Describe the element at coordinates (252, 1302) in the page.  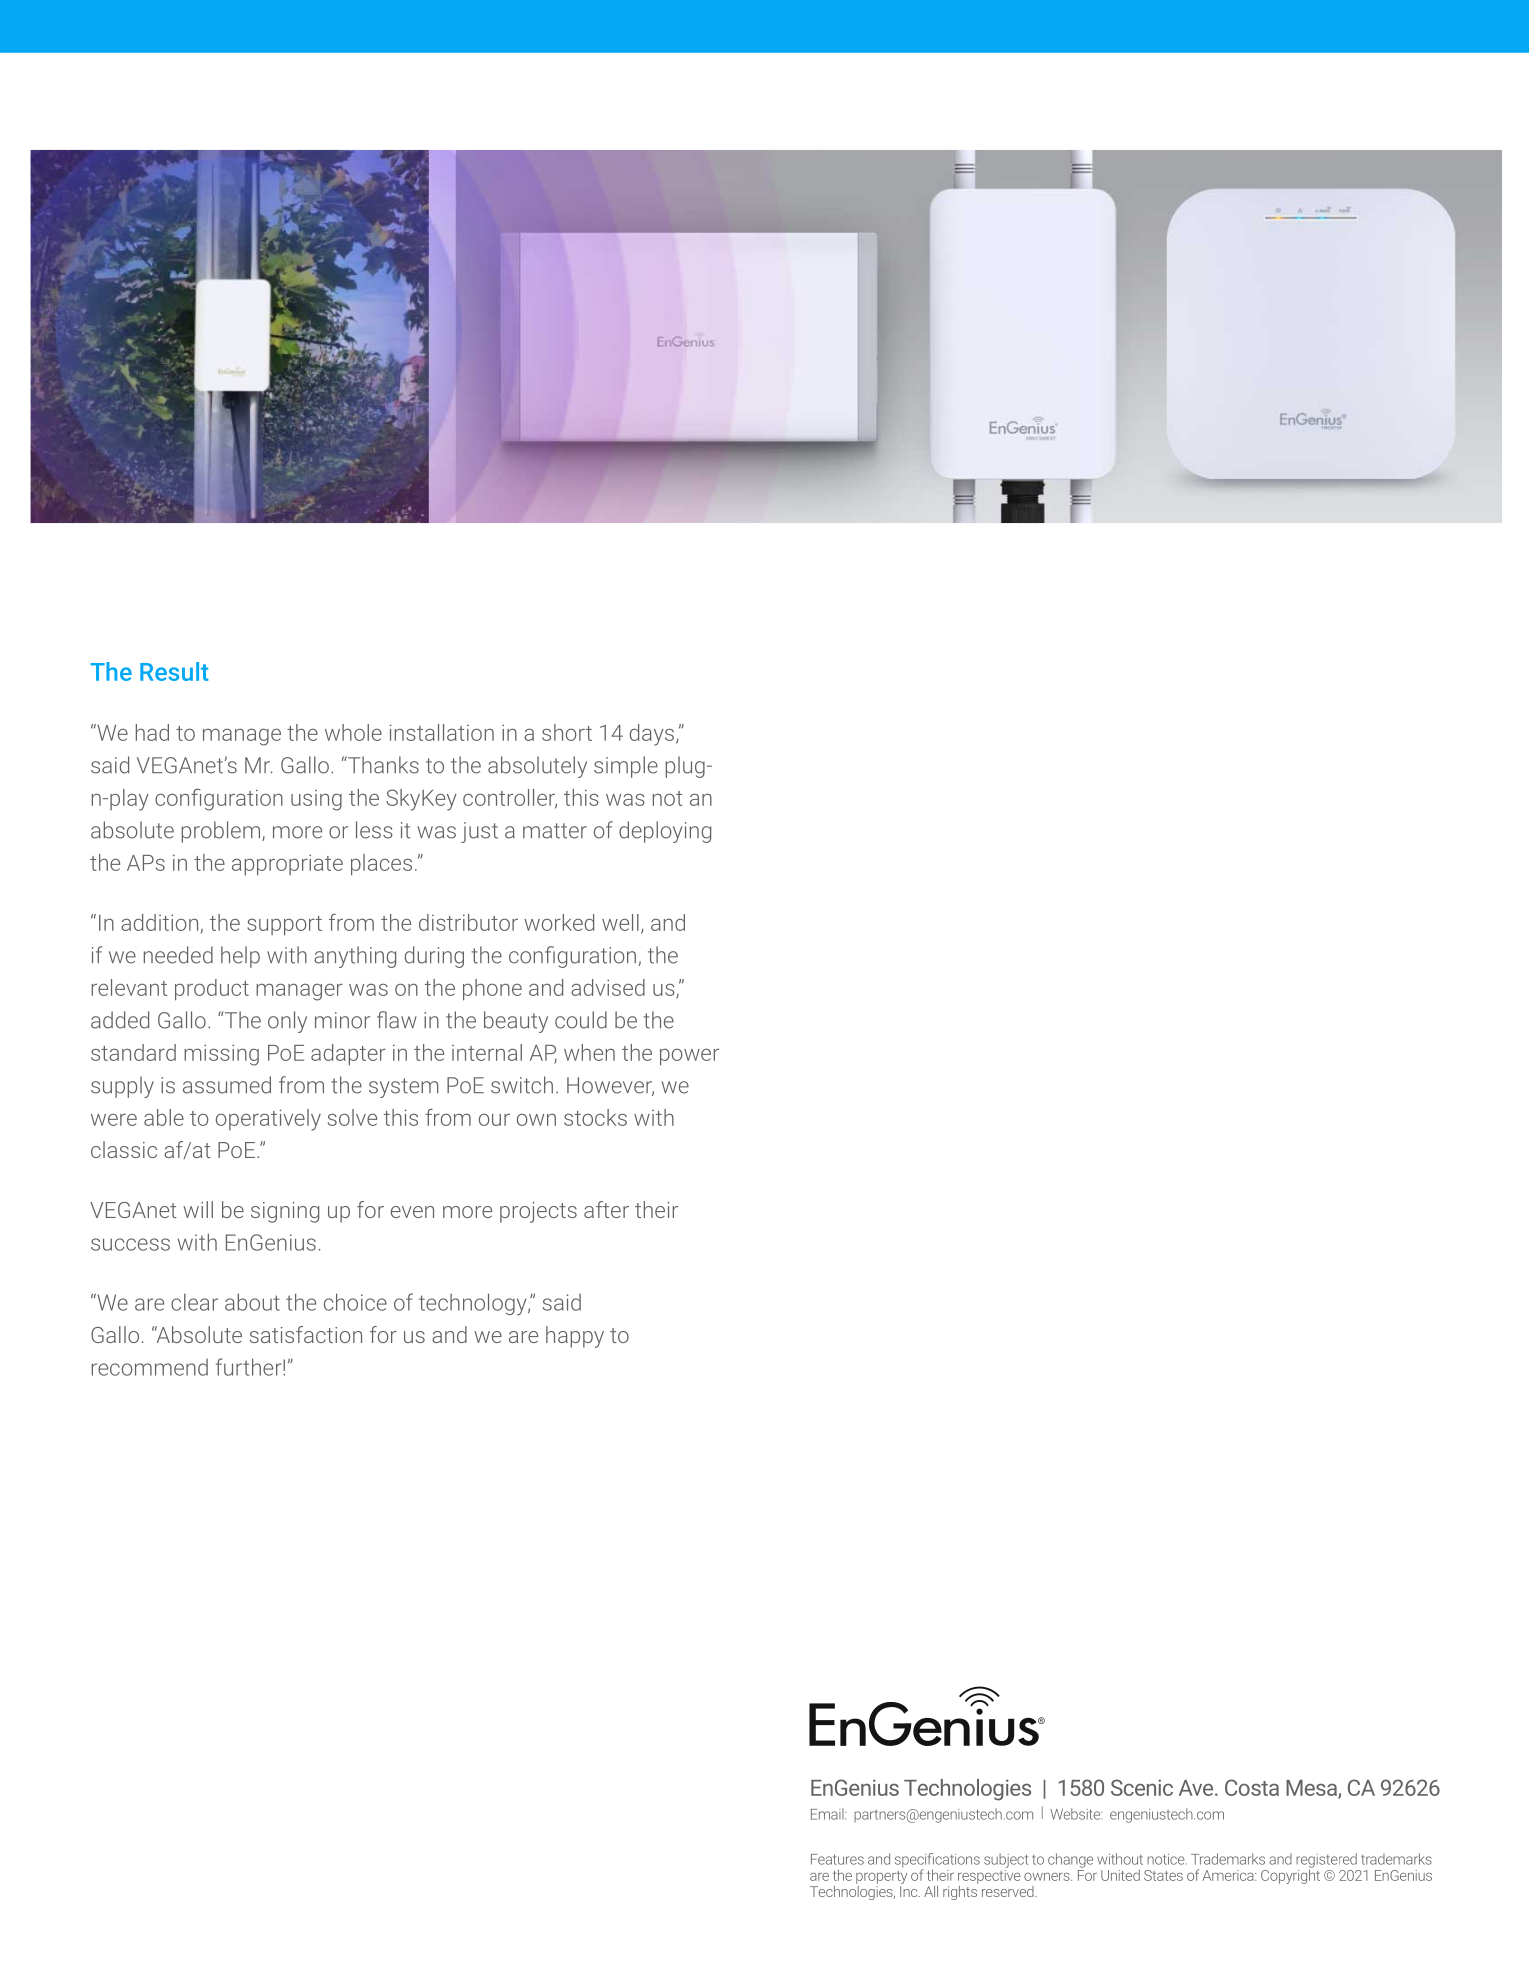
I see `about` at that location.
